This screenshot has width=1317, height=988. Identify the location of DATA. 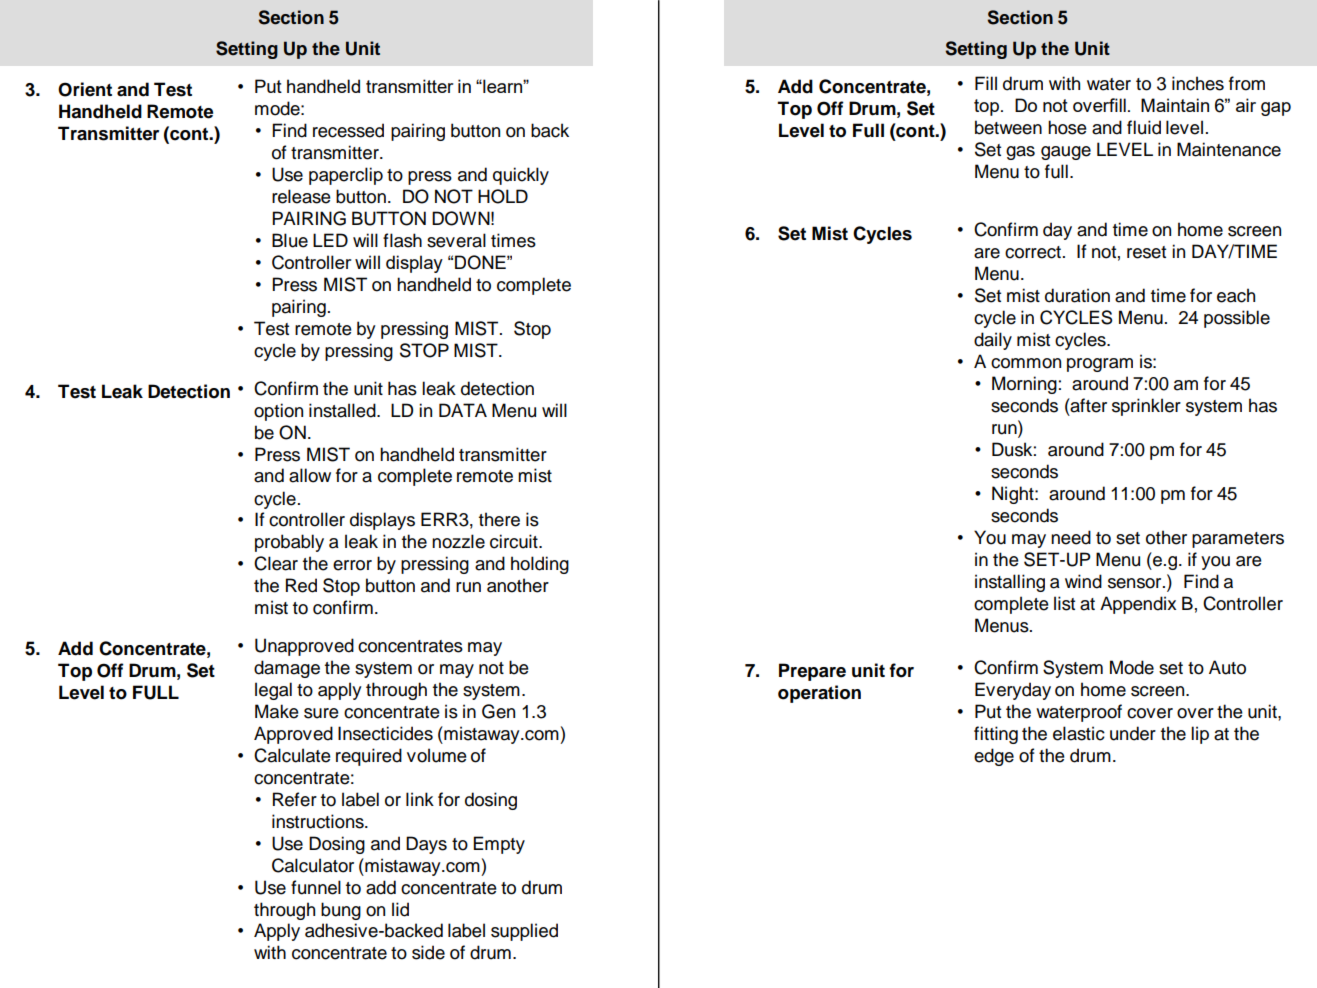
(463, 410).
